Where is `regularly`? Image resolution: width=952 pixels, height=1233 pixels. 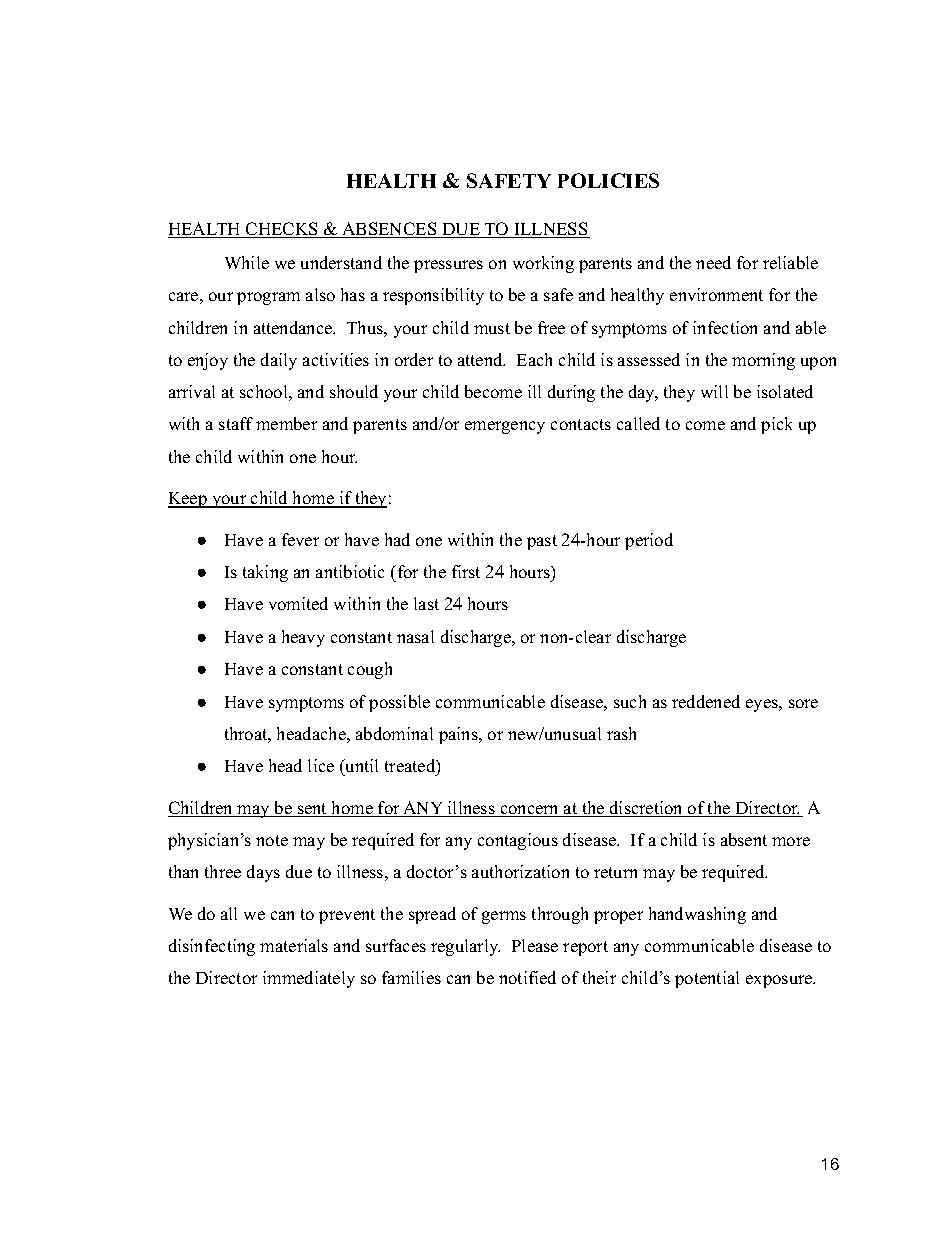 regularly is located at coordinates (465, 947).
